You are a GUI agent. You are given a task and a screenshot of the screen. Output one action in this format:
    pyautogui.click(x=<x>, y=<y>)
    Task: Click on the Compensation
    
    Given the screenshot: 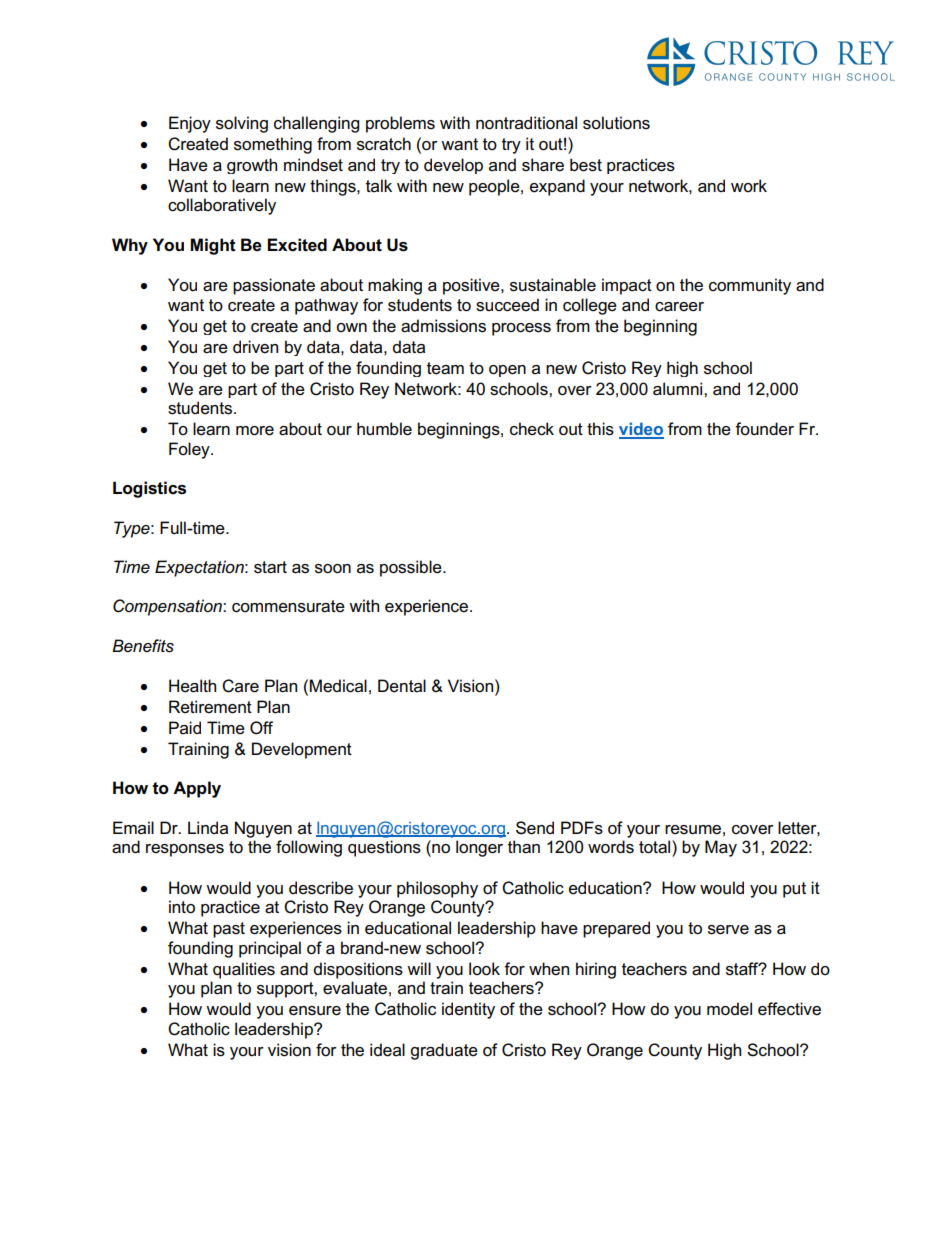 What is the action you would take?
    pyautogui.click(x=168, y=607)
